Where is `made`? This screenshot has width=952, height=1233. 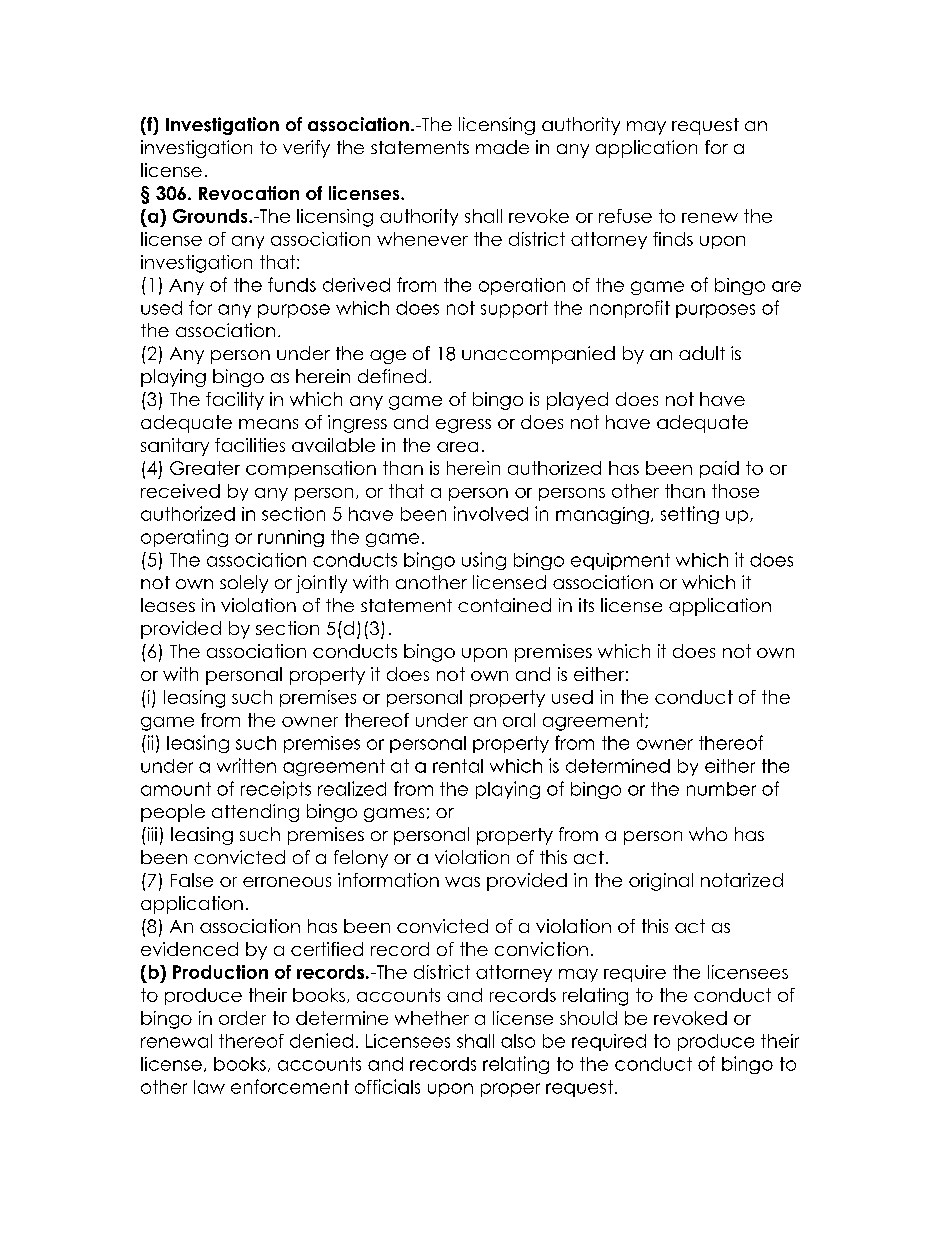 made is located at coordinates (502, 147).
